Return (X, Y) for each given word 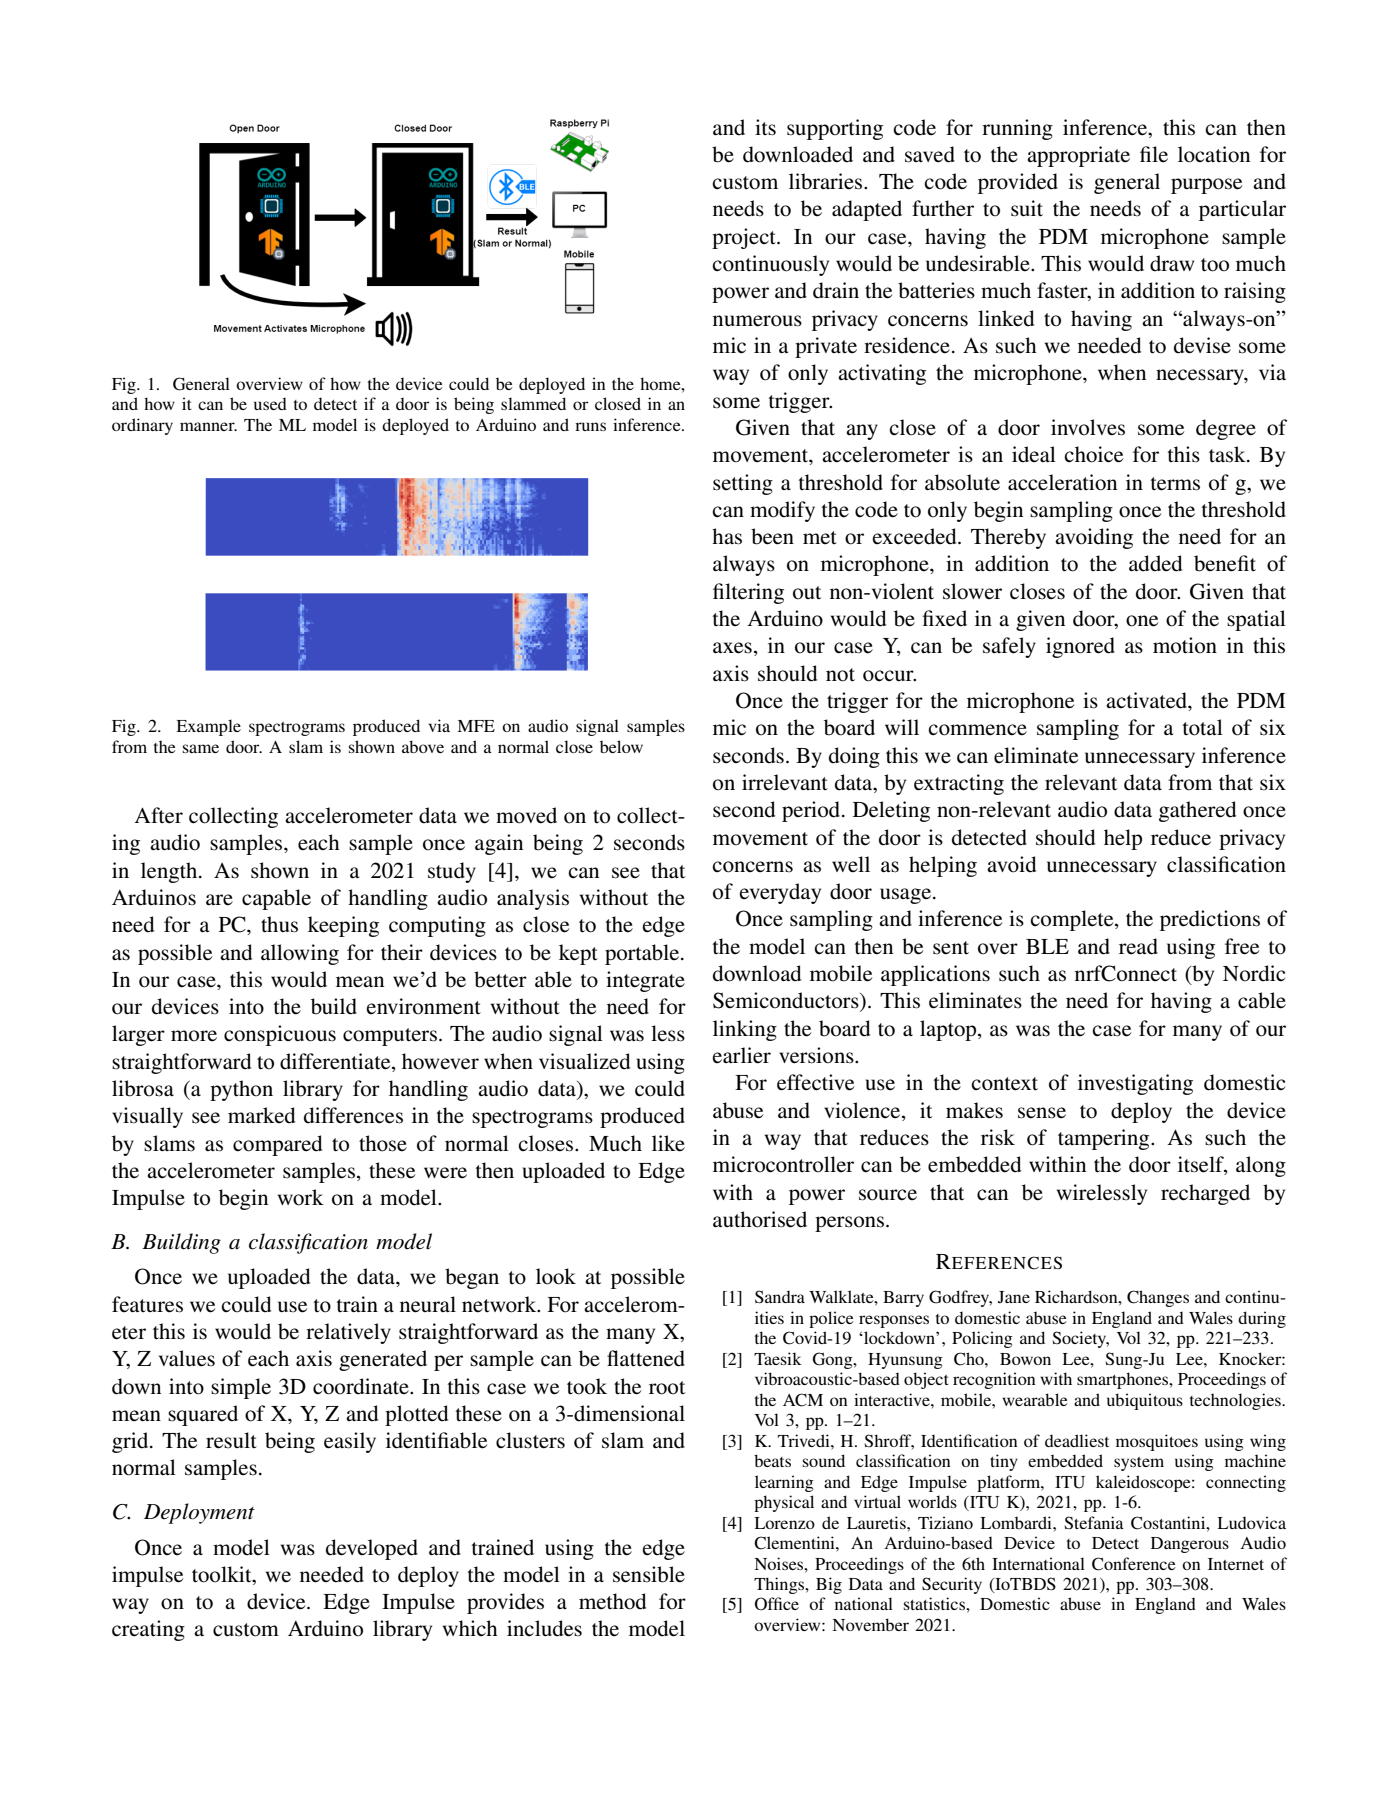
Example (208, 727)
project (745, 238)
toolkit (223, 1574)
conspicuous (280, 1035)
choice (1093, 454)
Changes (1158, 1298)
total (1203, 727)
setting (743, 484)
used (270, 403)
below (621, 746)
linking (745, 1030)
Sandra (780, 1297)
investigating (1135, 1084)
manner (208, 426)
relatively (348, 1333)
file (1154, 154)
